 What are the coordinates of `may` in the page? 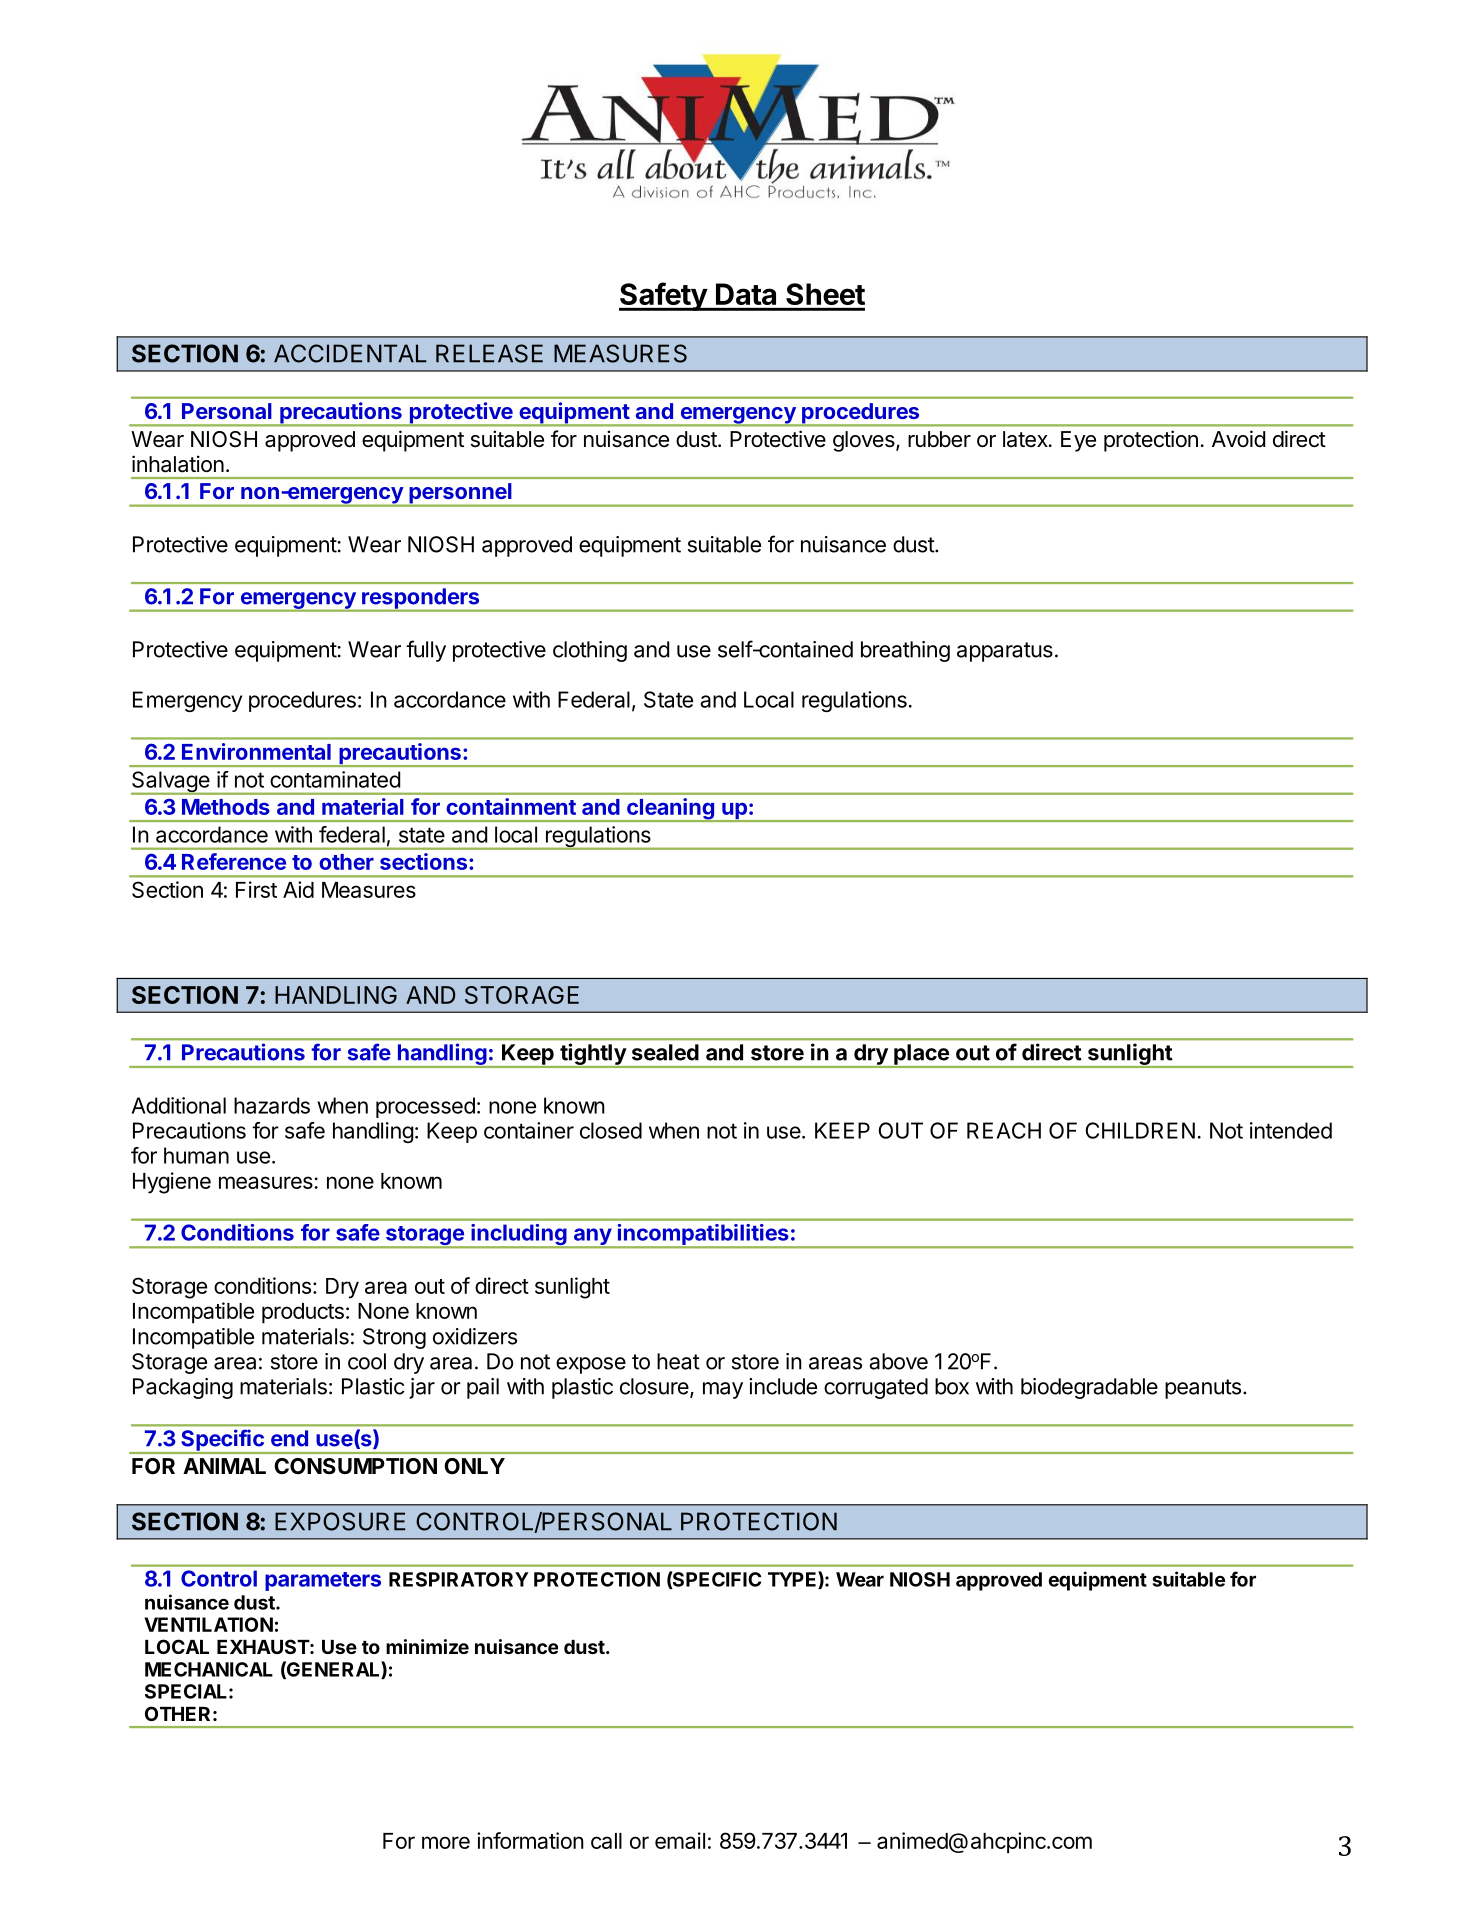 It's located at (723, 1390).
